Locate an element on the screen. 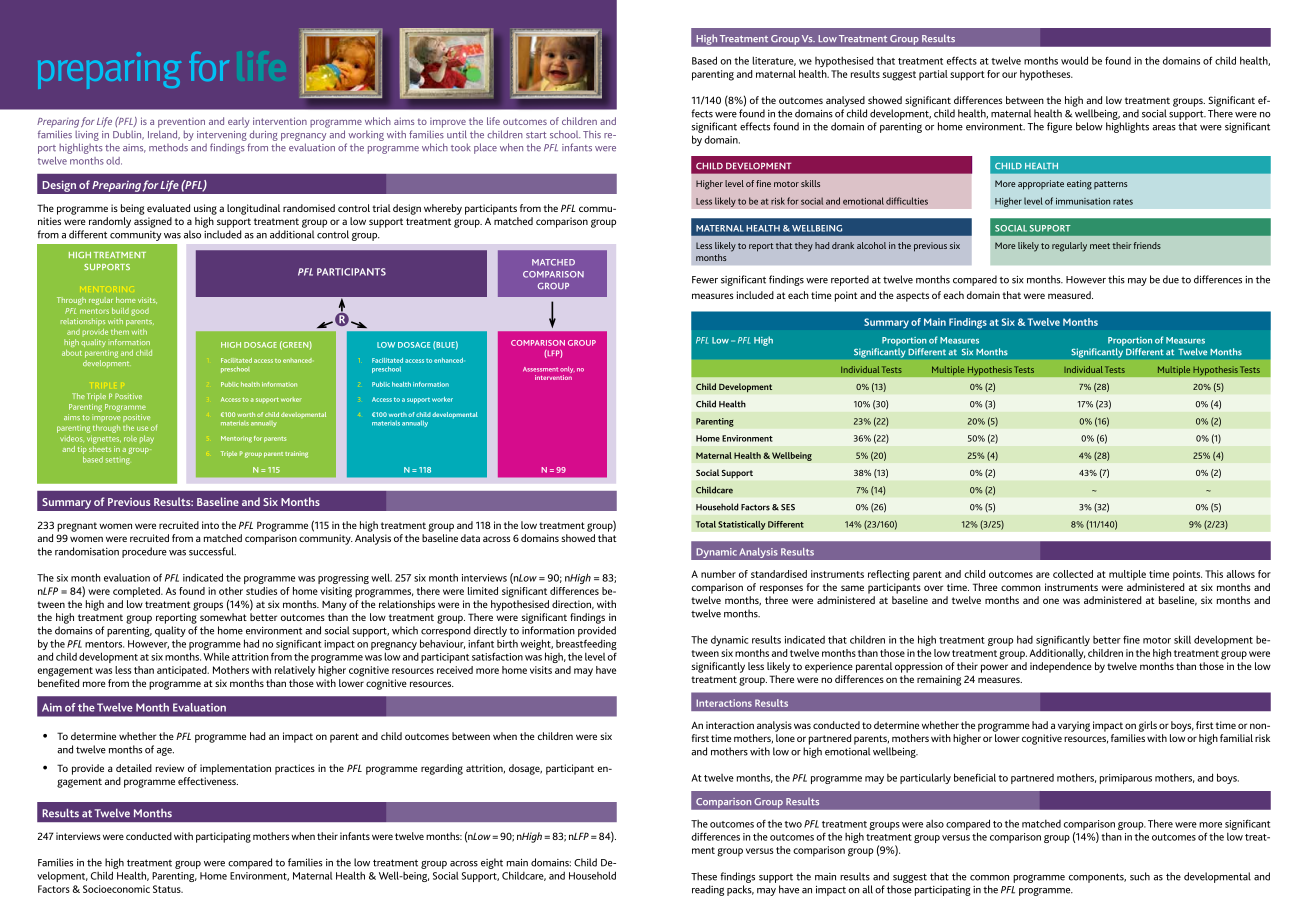 This screenshot has width=1308, height=924. measured is located at coordinates (1070, 295).
